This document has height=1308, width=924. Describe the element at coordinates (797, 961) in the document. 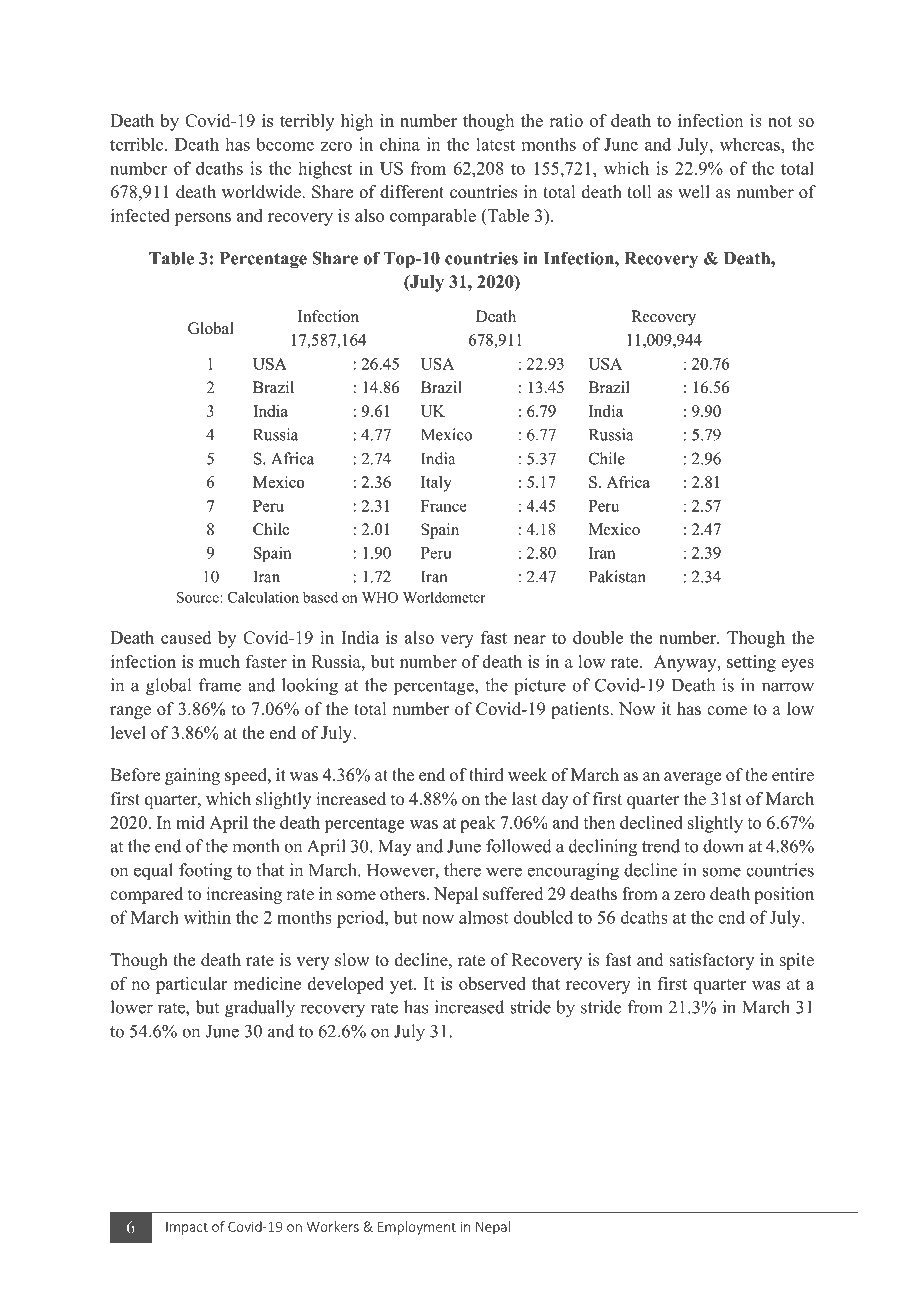

I see `spite` at that location.
